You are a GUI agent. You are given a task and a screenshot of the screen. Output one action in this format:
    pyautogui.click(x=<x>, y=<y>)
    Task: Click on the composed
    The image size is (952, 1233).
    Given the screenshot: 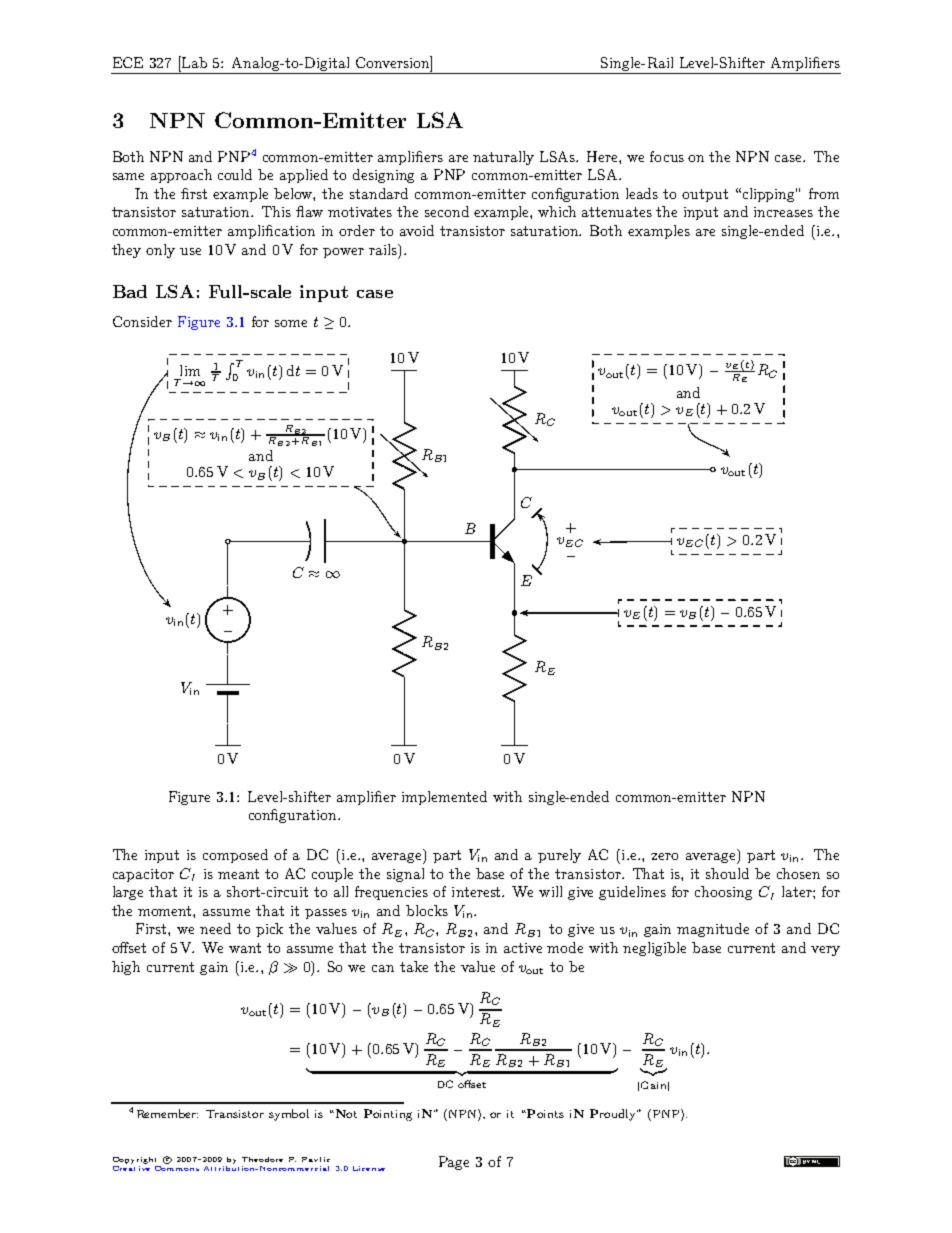 What is the action you would take?
    pyautogui.click(x=235, y=856)
